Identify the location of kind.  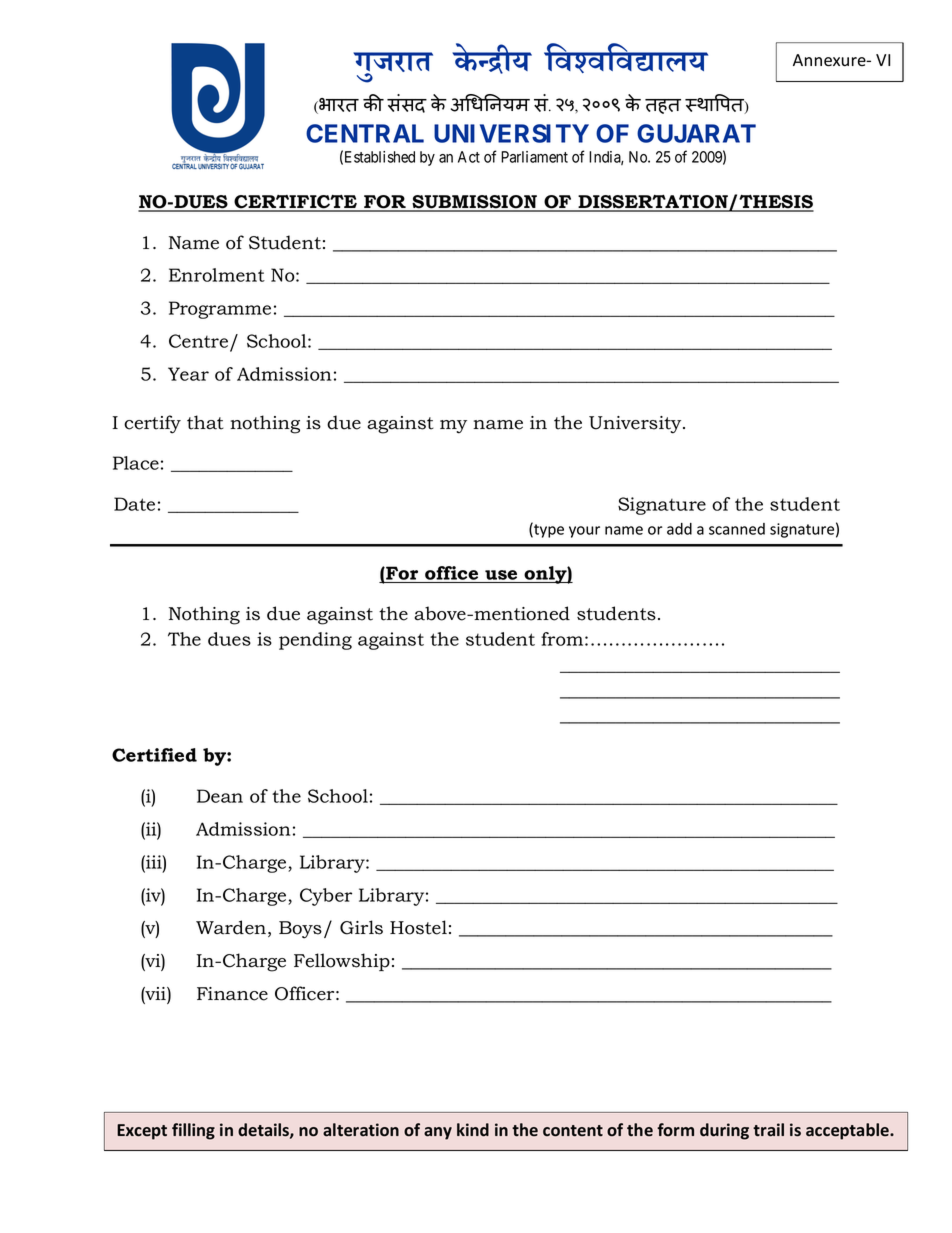
(473, 1130).
